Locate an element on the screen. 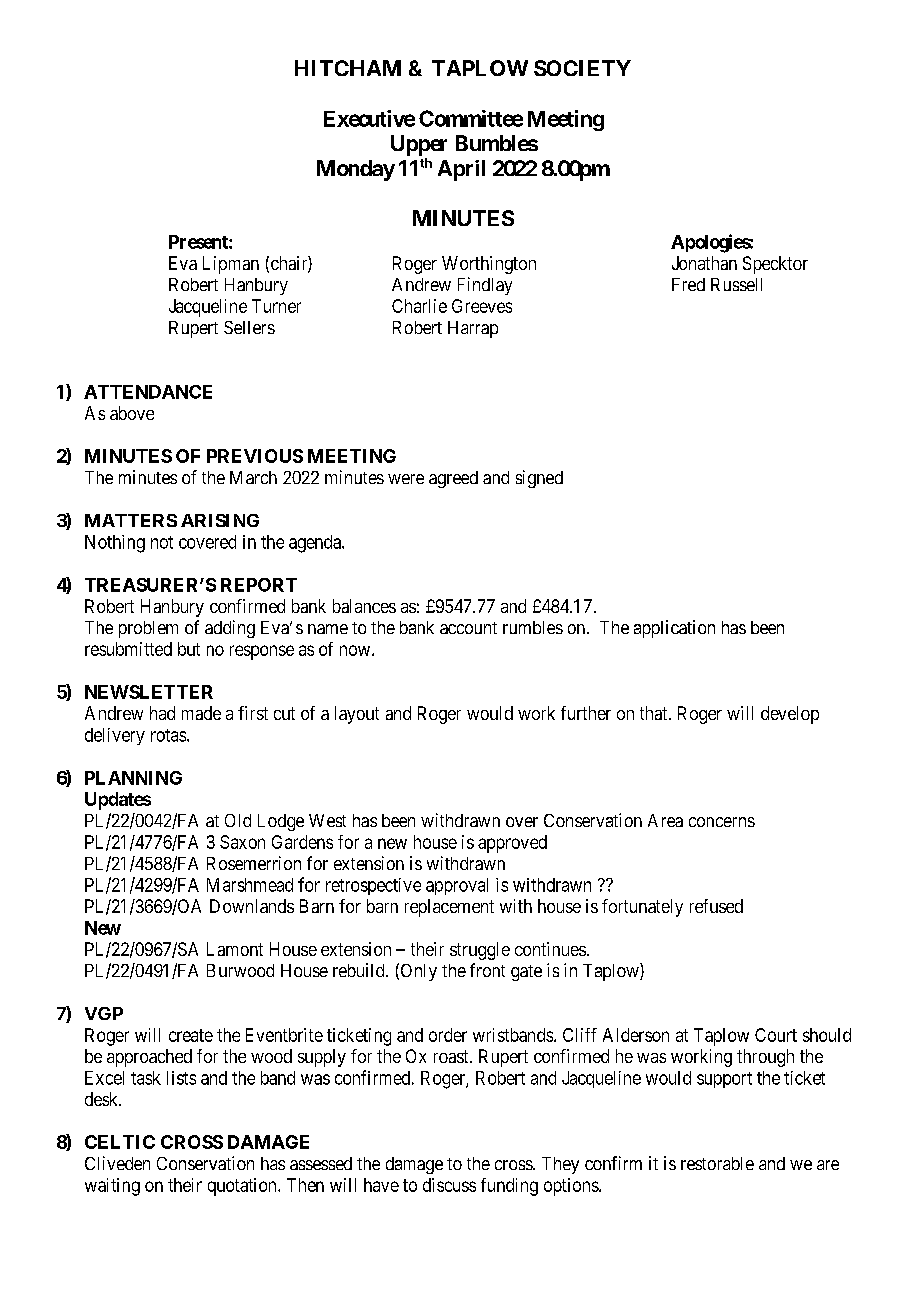 This screenshot has height=1308, width=924. Monday is located at coordinates (356, 170).
